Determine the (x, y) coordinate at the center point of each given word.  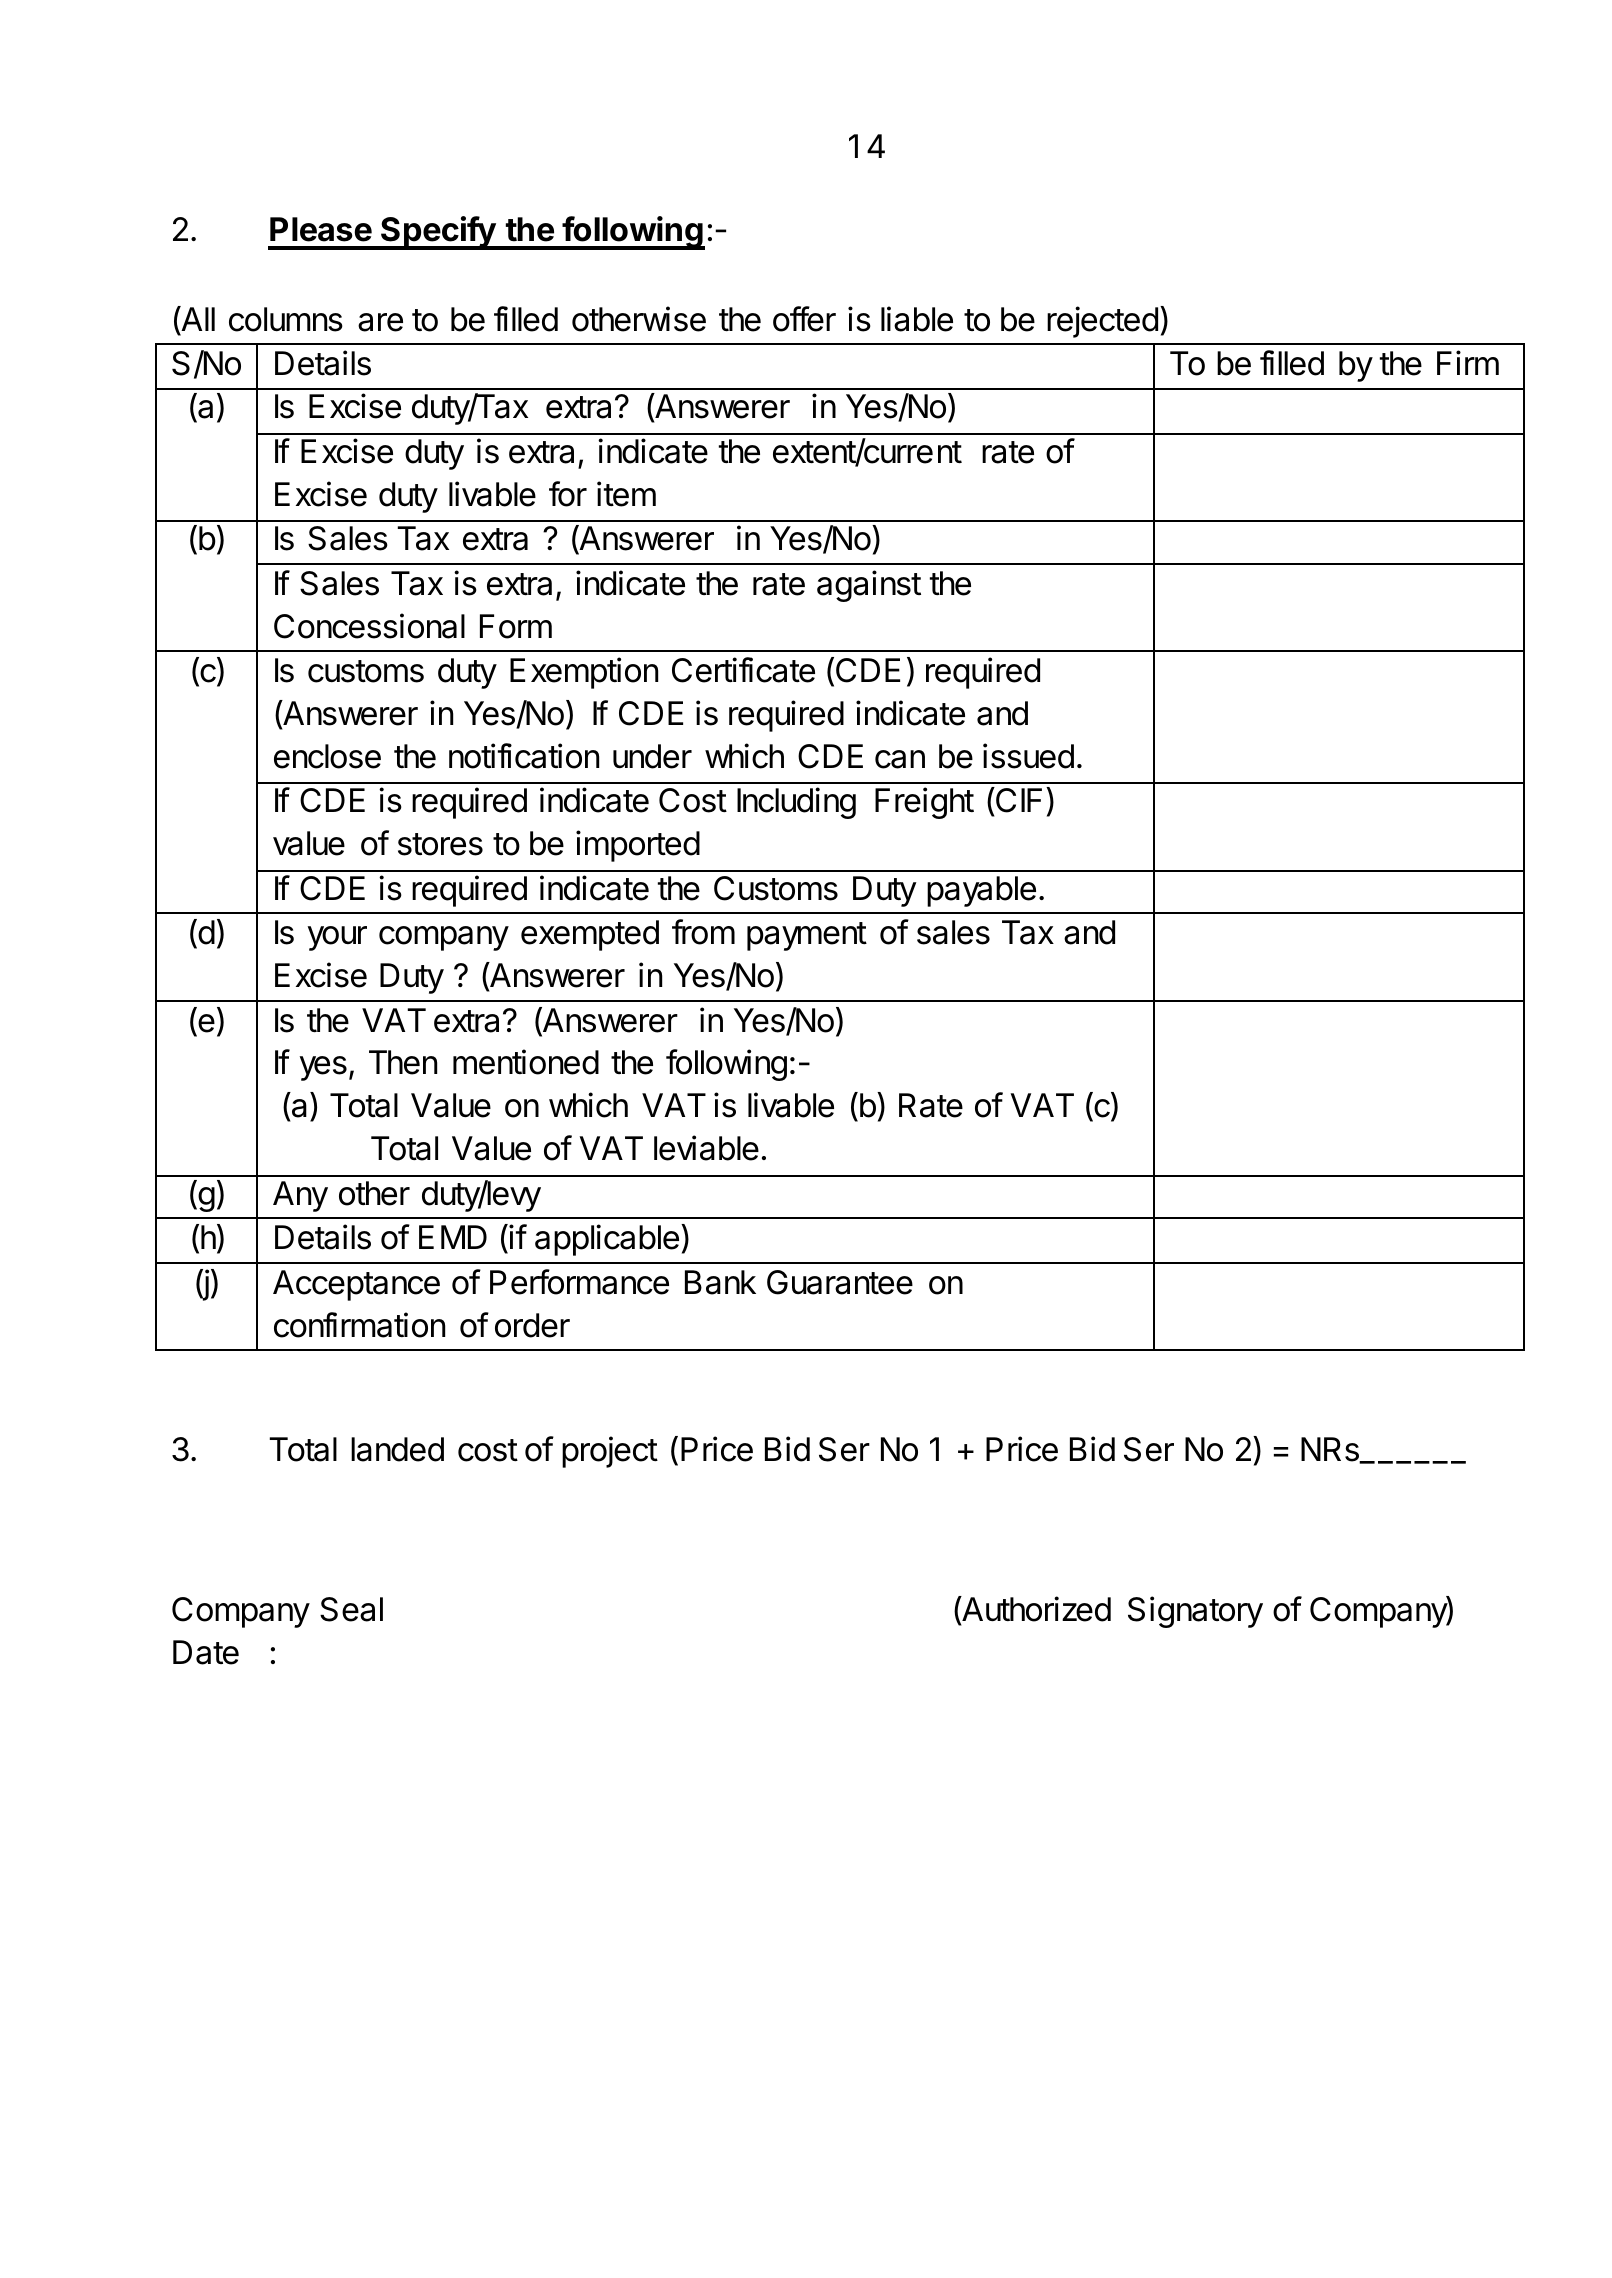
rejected (1102, 322)
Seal (351, 1609)
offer (804, 319)
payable (981, 891)
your (337, 938)
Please (321, 229)
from (703, 932)
